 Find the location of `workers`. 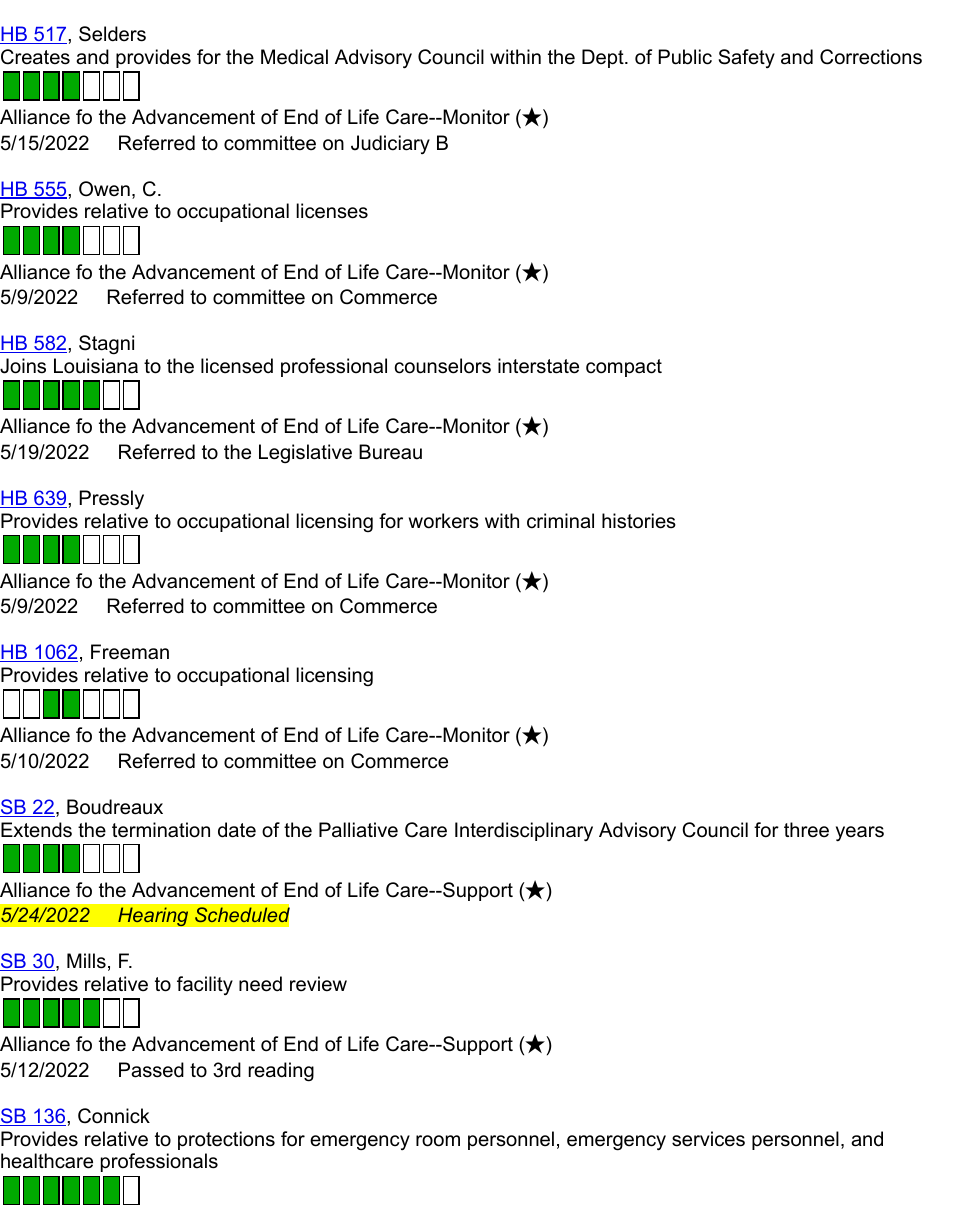

workers is located at coordinates (444, 521).
